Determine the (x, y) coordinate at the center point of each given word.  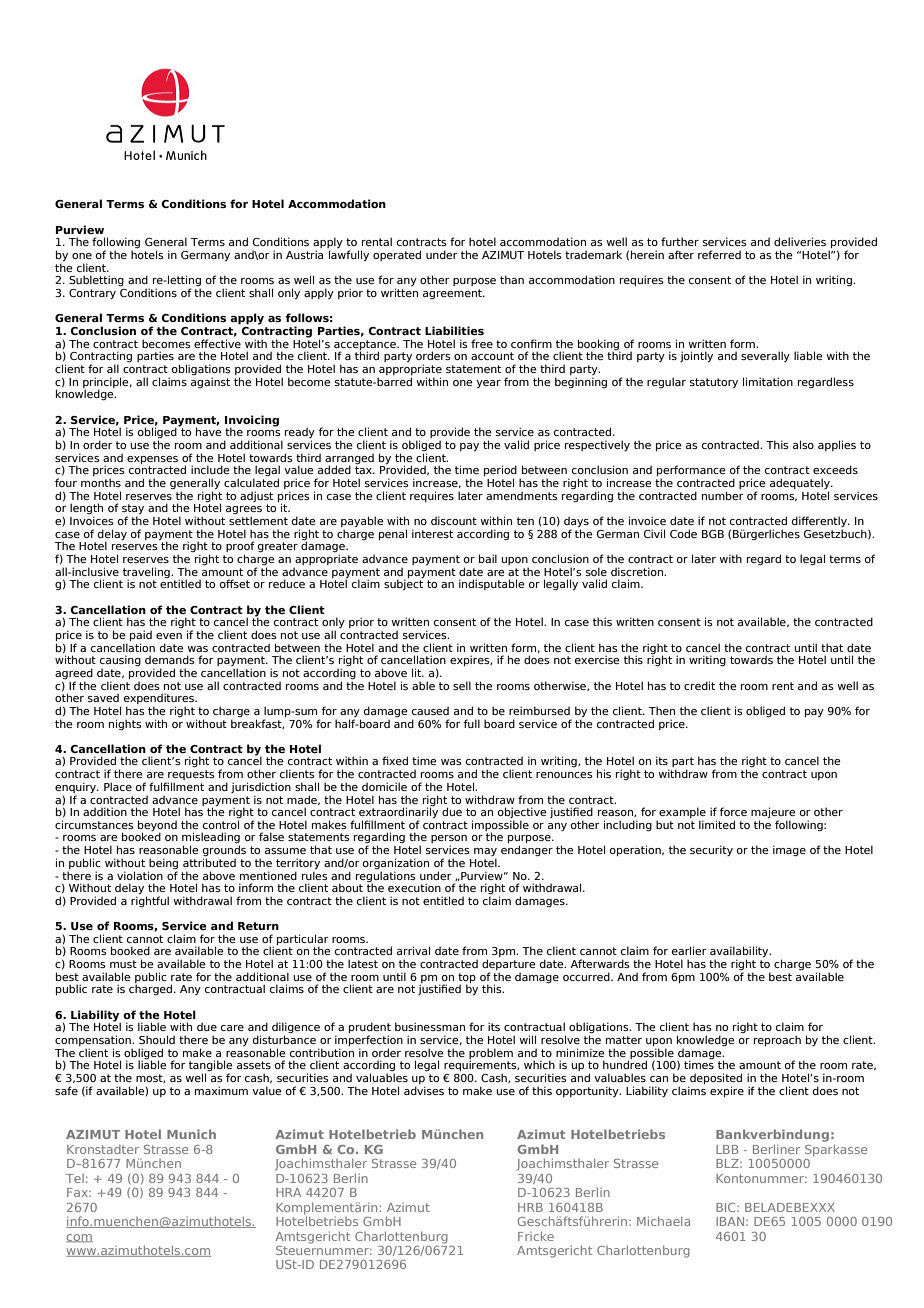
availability (740, 953)
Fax (78, 1192)
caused (430, 710)
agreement (453, 294)
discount (454, 520)
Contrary (92, 294)
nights (125, 724)
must (123, 964)
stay (133, 510)
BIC (727, 1207)
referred (719, 254)
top (467, 979)
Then (662, 710)
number (723, 495)
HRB (530, 1207)
